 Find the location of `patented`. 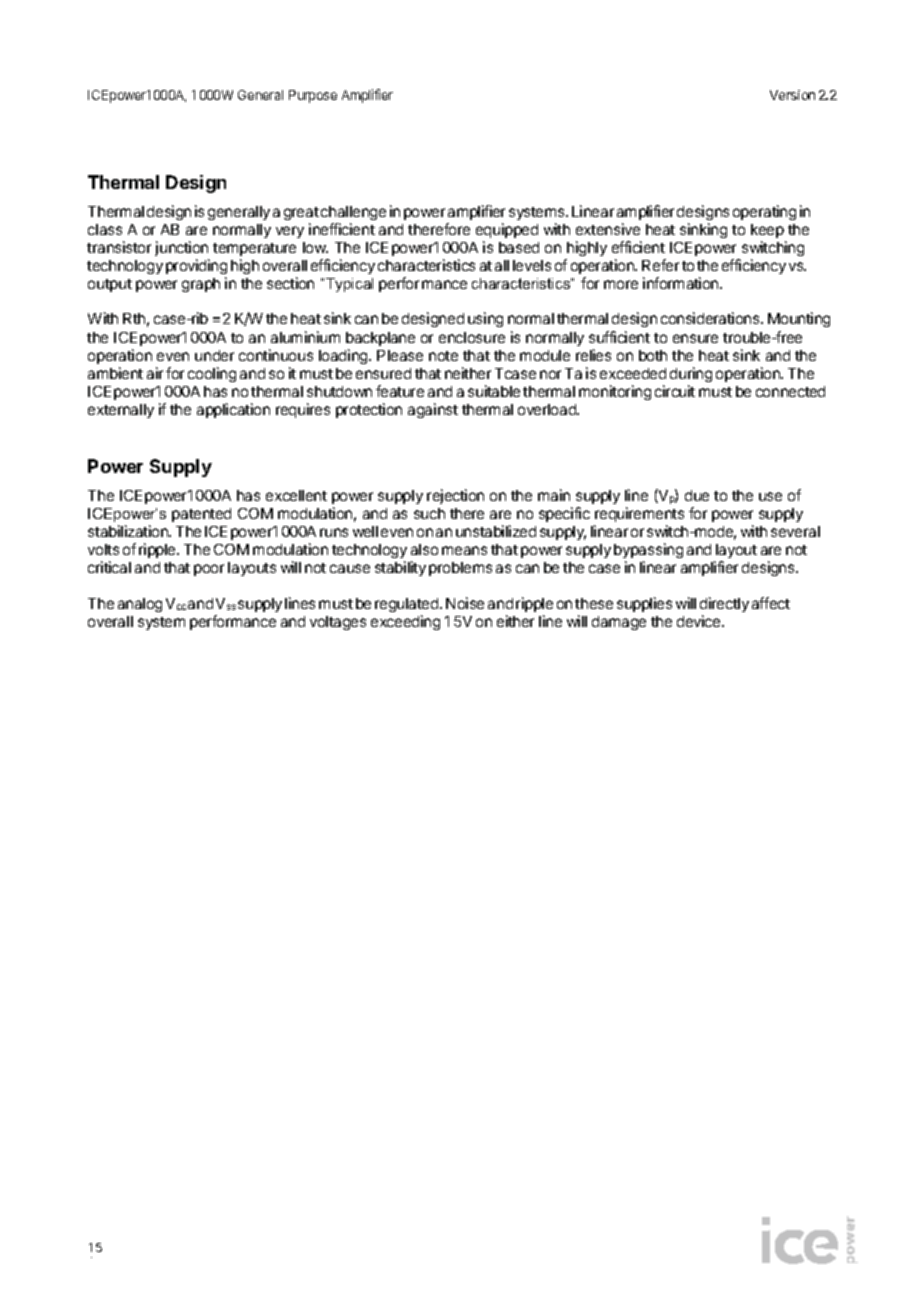

patented is located at coordinates (201, 515).
